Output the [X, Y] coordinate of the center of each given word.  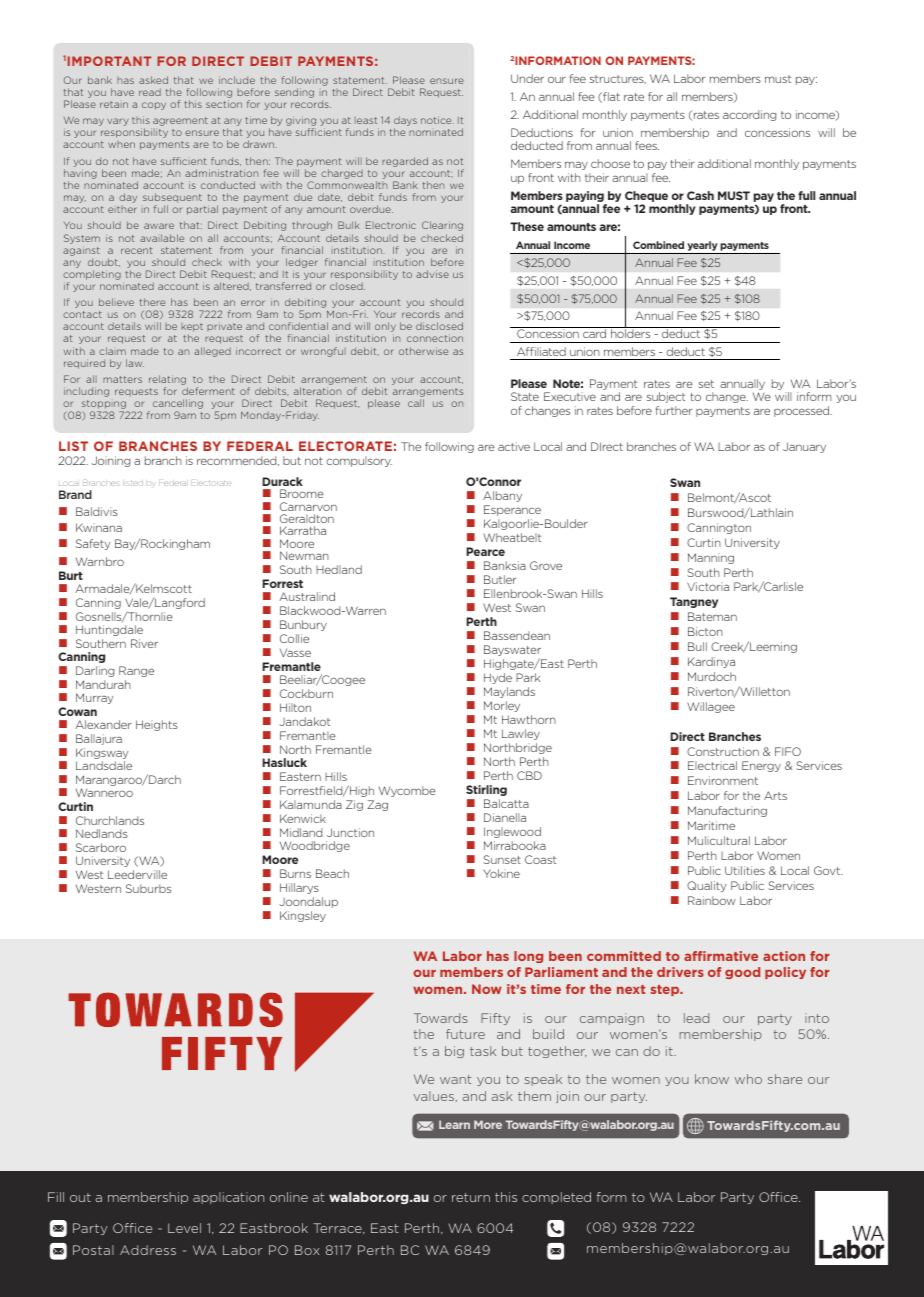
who [748, 1079]
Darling [95, 671]
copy [154, 106]
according [749, 115]
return [471, 1197]
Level [184, 1228]
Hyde [498, 678]
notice [437, 120]
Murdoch [712, 676]
